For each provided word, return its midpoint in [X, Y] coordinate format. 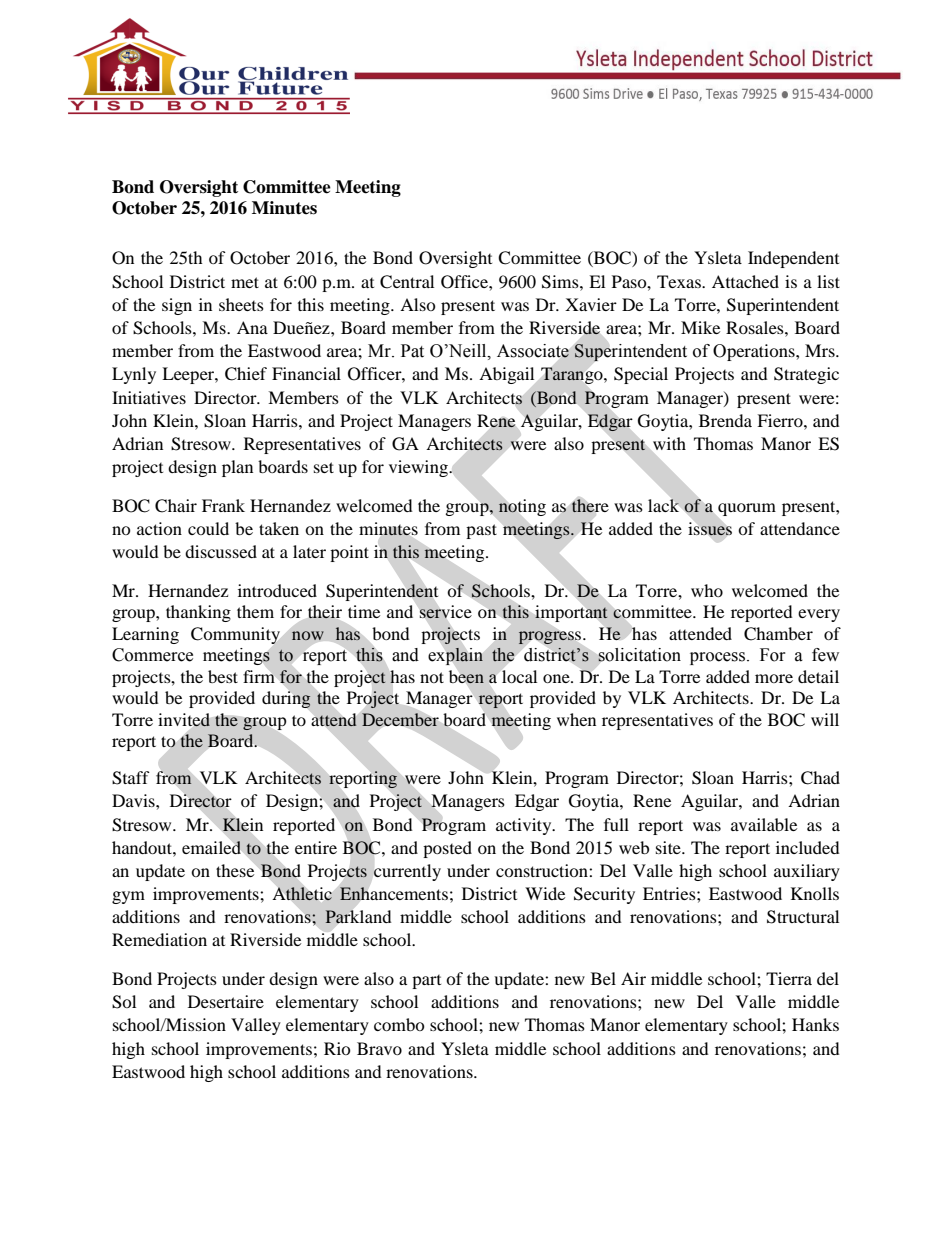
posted [447, 849]
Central [407, 282]
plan [237, 468]
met [245, 282]
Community [235, 635]
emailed [211, 847]
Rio [337, 1048]
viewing [420, 468]
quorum [747, 509]
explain [455, 656]
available [764, 824]
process [719, 658]
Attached [745, 281]
